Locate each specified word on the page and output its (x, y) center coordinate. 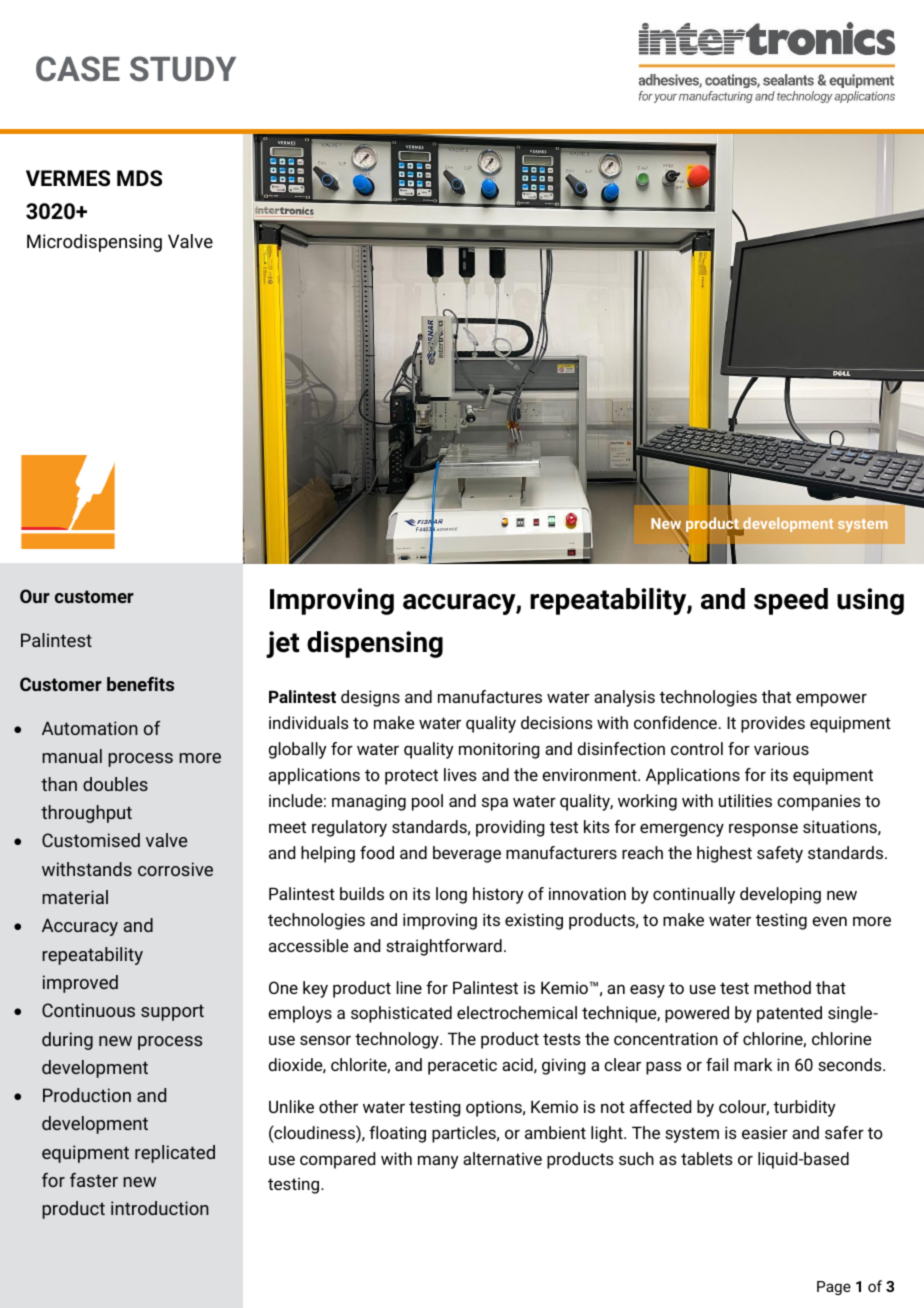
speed (791, 601)
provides (773, 724)
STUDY (183, 68)
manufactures (490, 696)
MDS (139, 178)
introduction (160, 1208)
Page (834, 1288)
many (438, 1162)
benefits (140, 684)
